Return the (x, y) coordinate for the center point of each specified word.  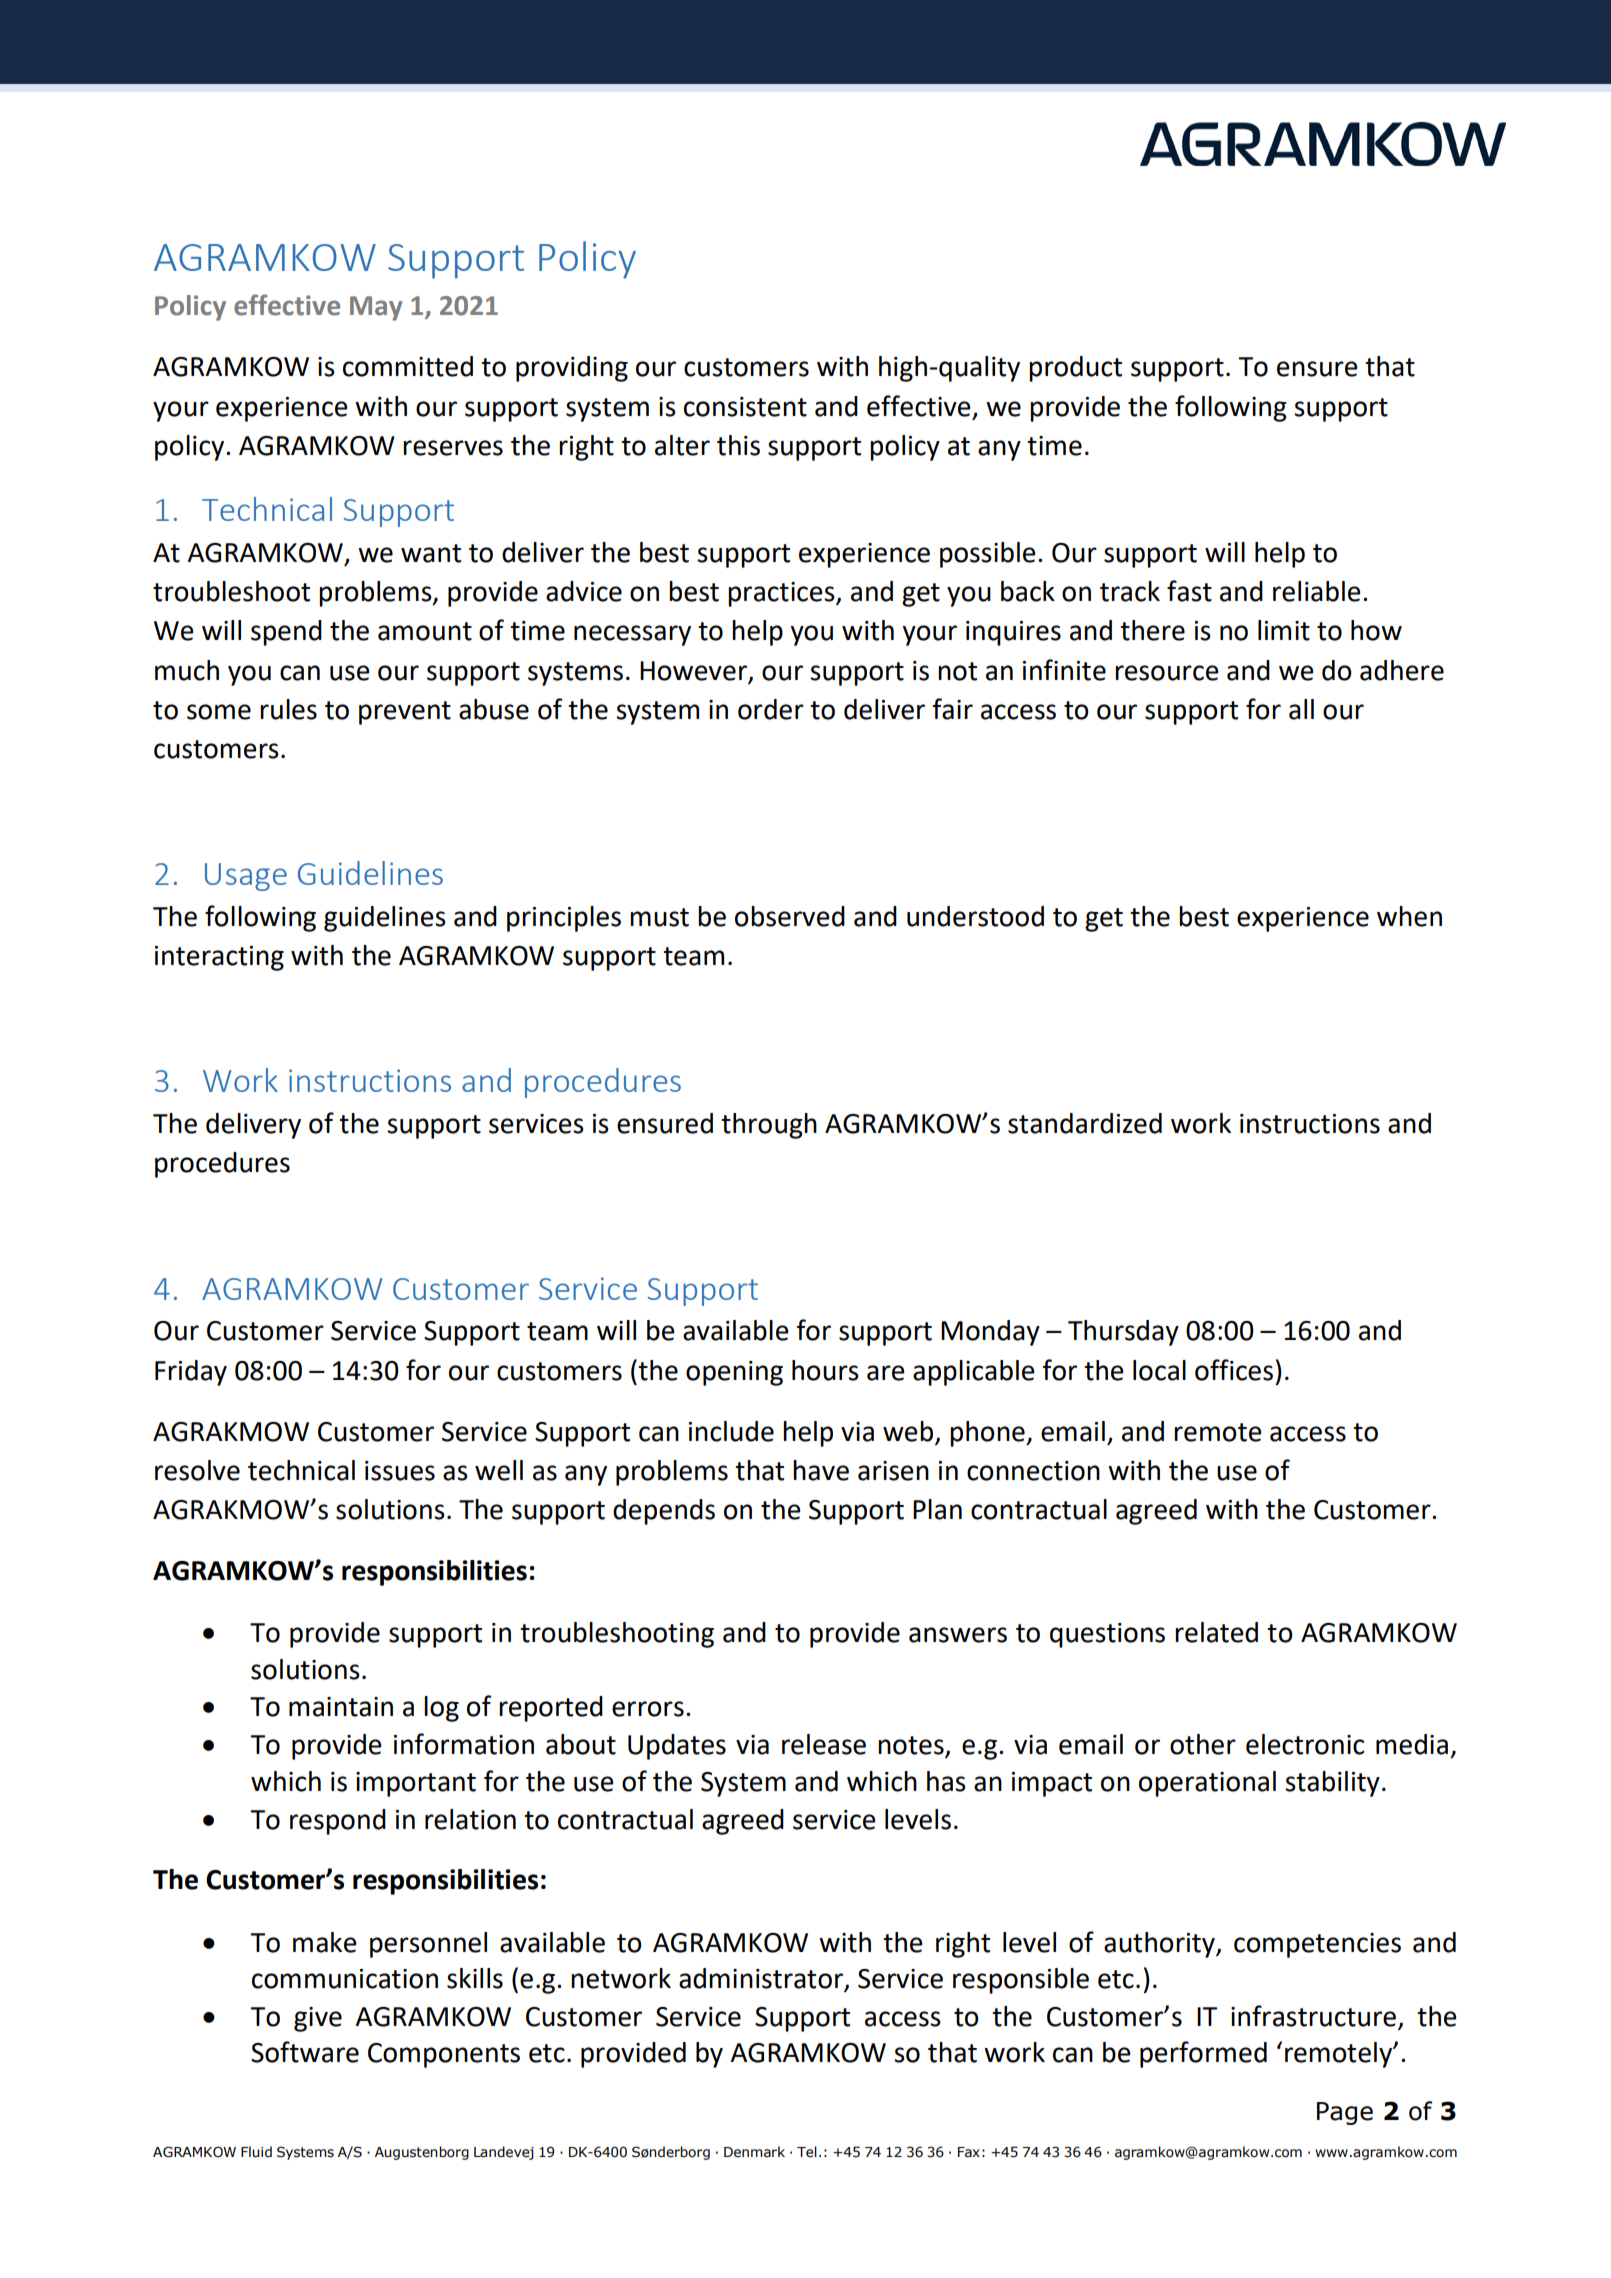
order (771, 709)
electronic (1305, 1744)
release (824, 1744)
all (1301, 709)
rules (288, 709)
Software (305, 2052)
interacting (219, 958)
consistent (745, 407)
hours (825, 1370)
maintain (341, 1707)
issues (400, 1471)
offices (1234, 1370)
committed (408, 366)
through (769, 1126)
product (1075, 369)
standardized (1085, 1123)
